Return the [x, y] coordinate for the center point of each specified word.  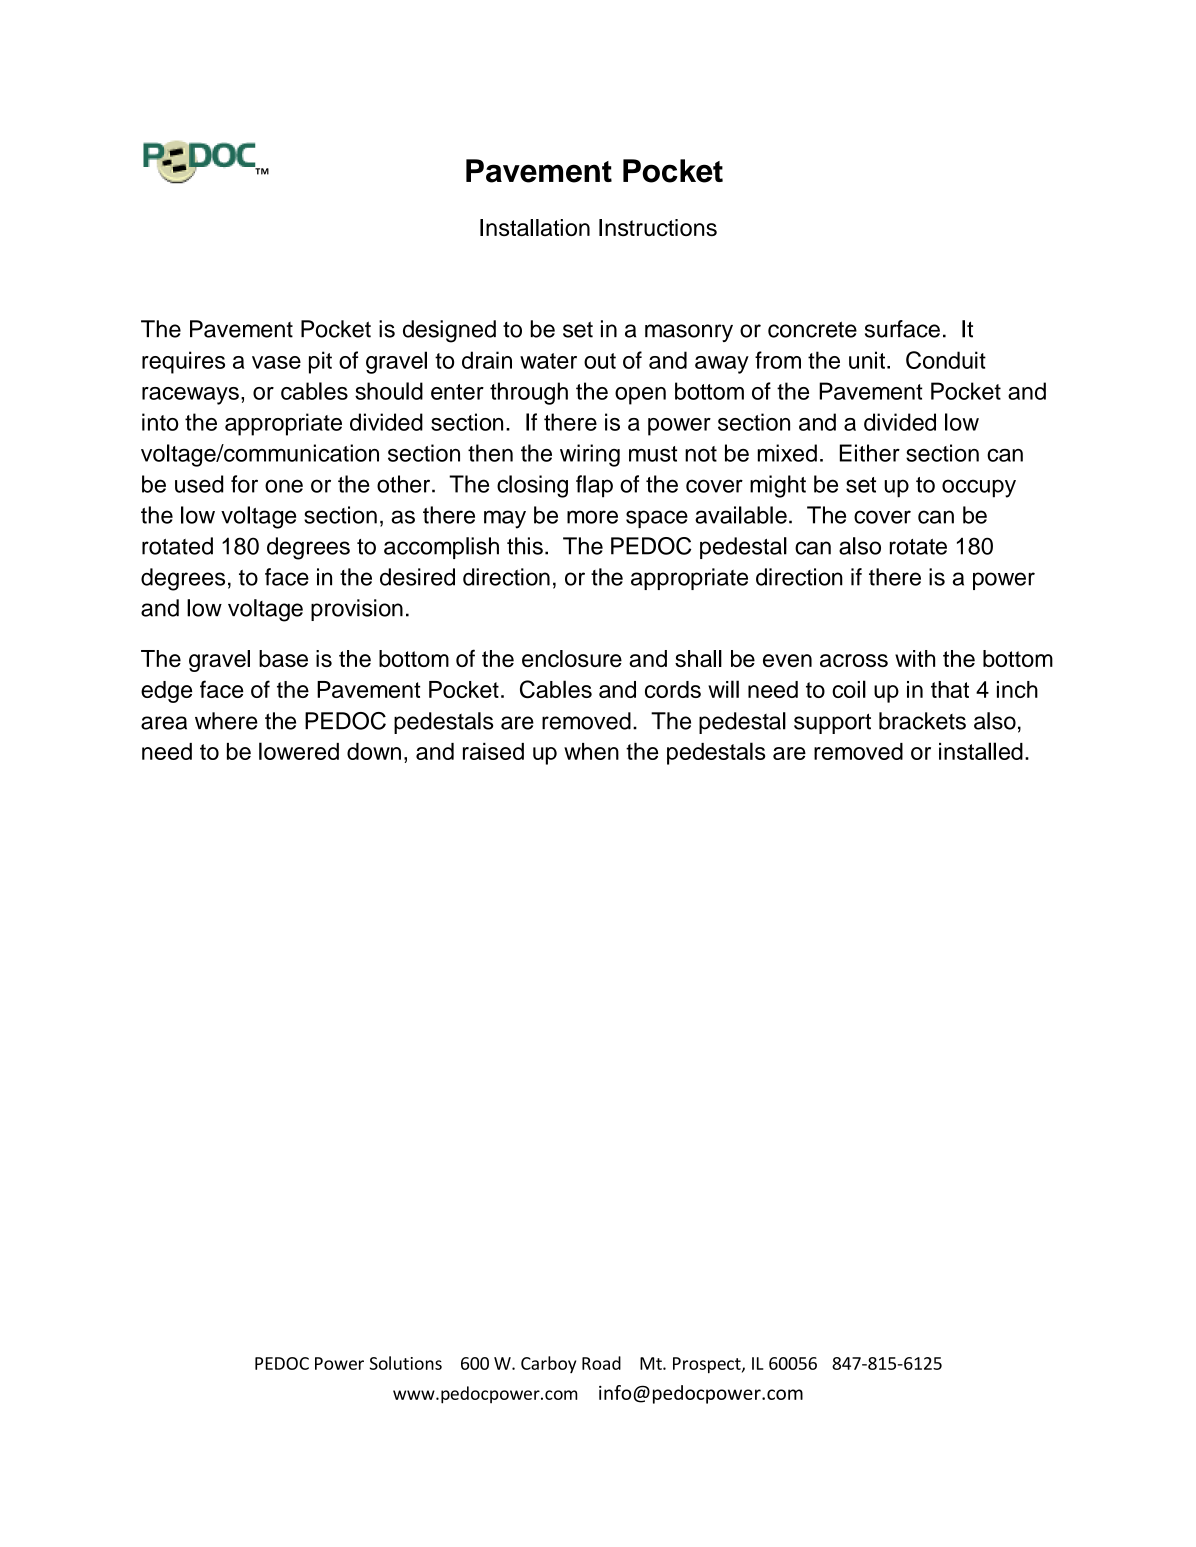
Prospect [708, 1365]
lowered [299, 751]
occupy [979, 488]
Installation [535, 227]
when [591, 751]
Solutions [406, 1363]
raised [493, 751]
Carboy [548, 1364]
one [284, 486]
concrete [812, 329]
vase [276, 362]
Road [601, 1363]
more [592, 517]
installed [981, 751]
